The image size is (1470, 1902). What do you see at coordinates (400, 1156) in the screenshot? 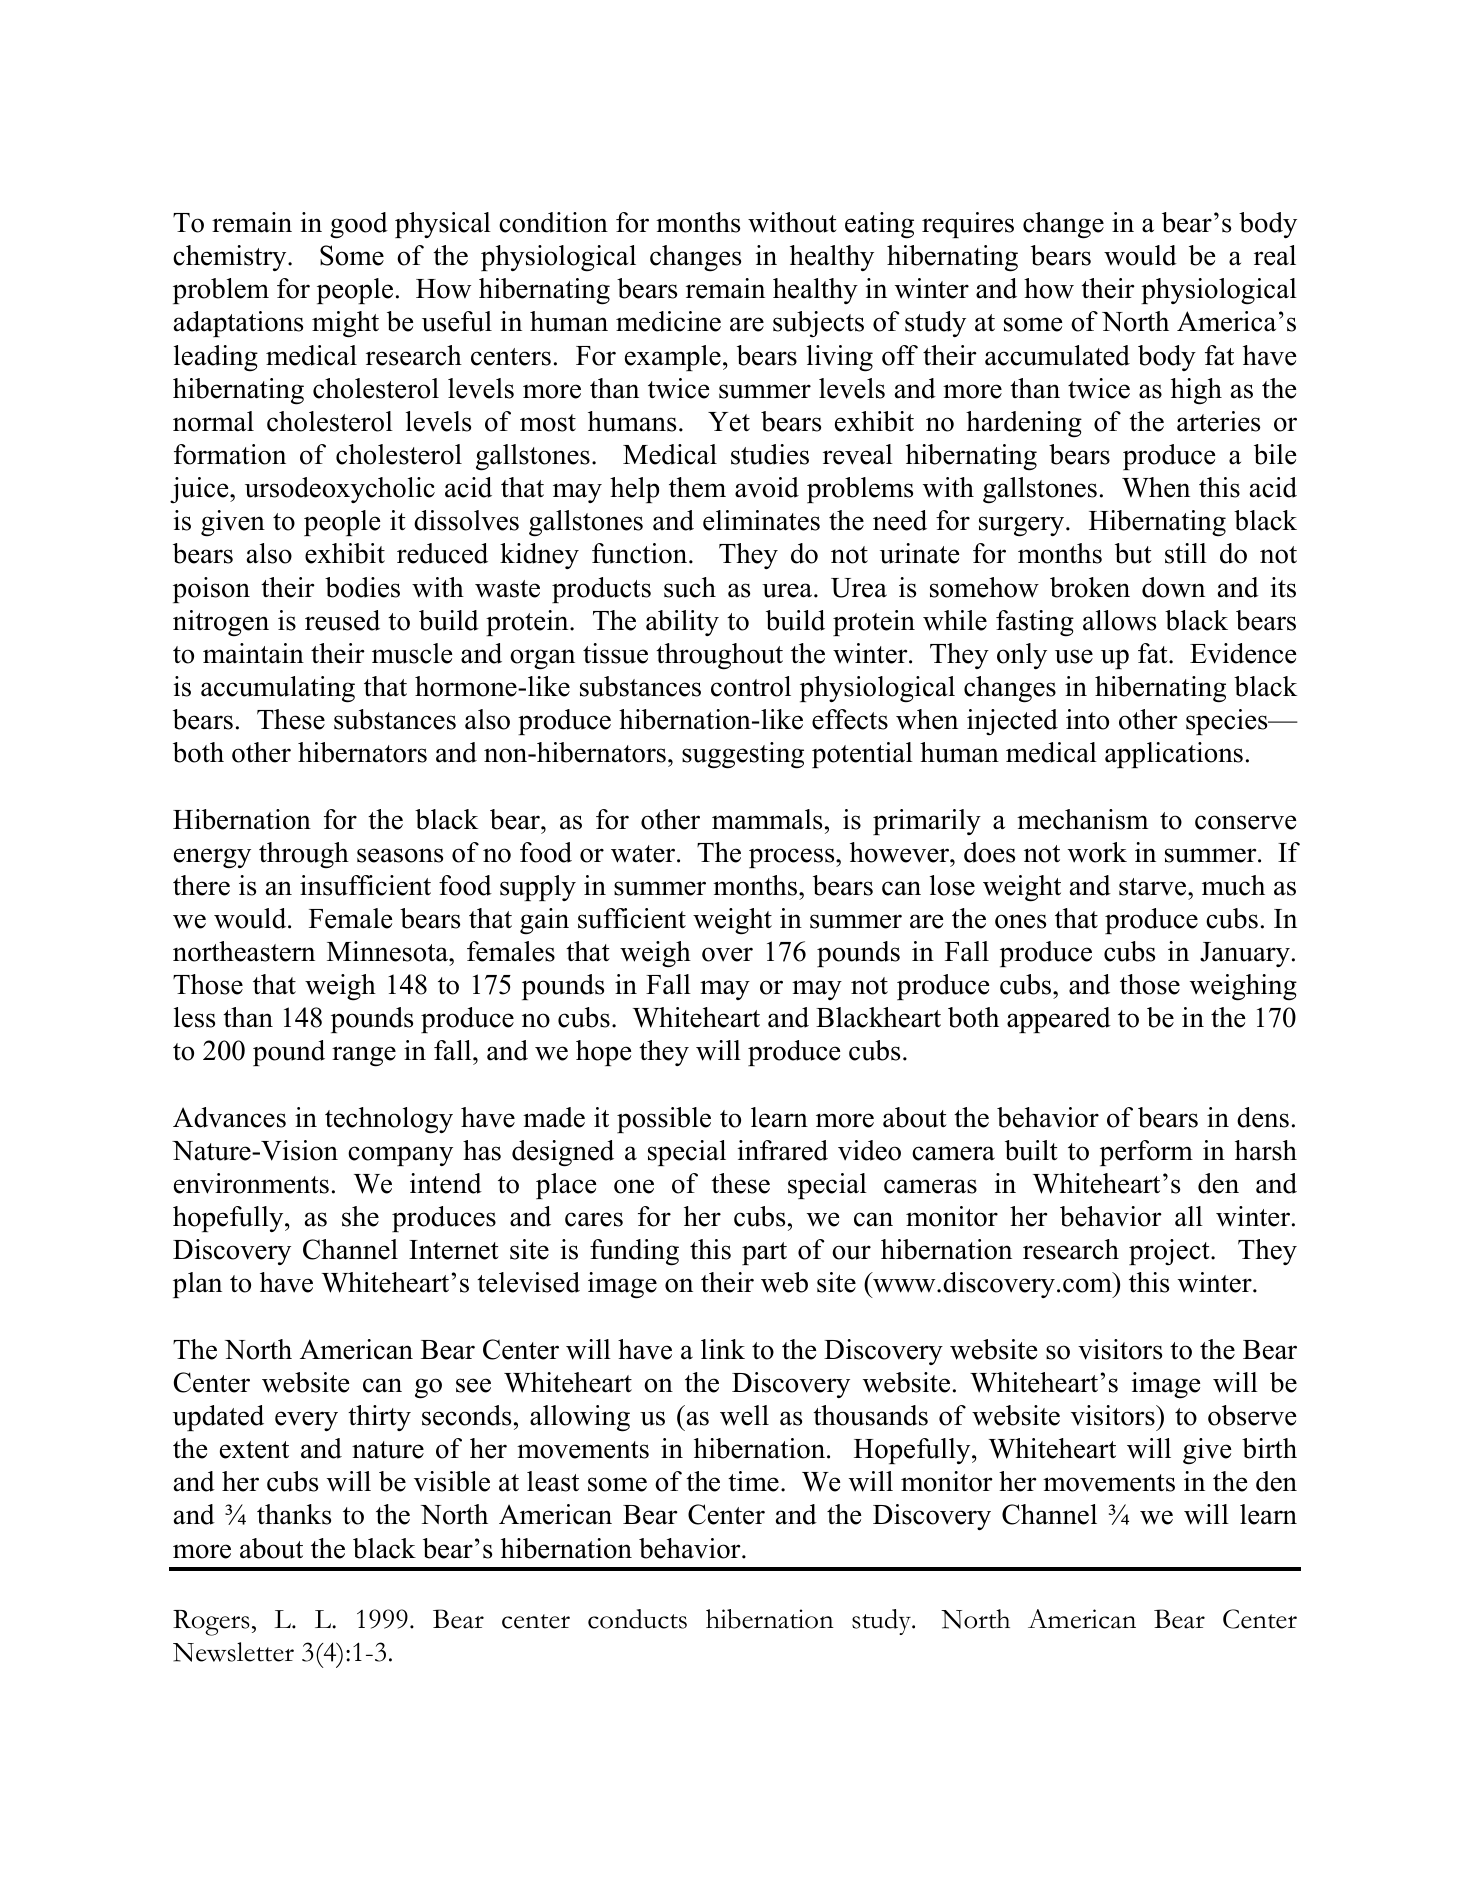
I see `company` at bounding box center [400, 1156].
